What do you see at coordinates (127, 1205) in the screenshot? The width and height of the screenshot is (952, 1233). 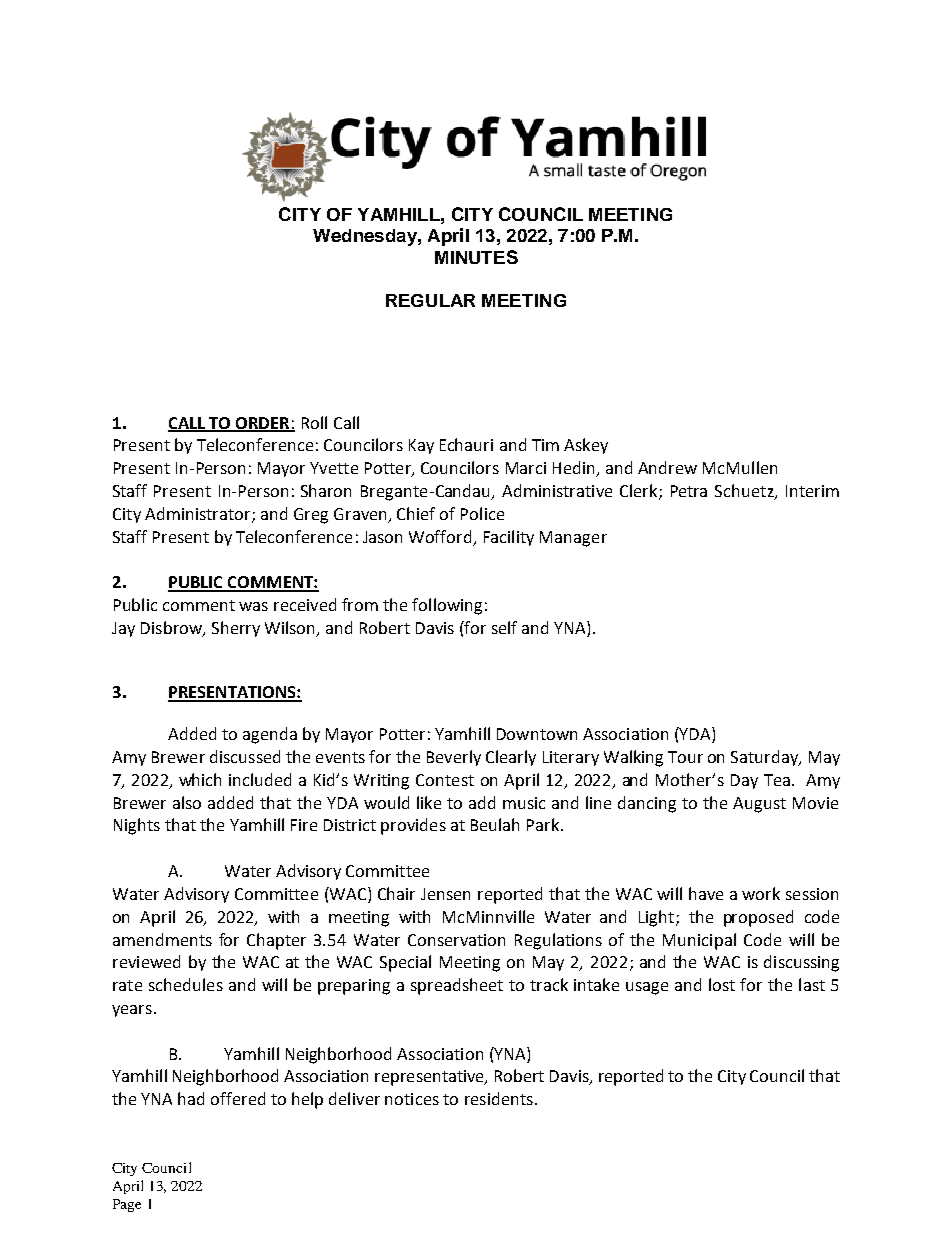 I see `Page` at bounding box center [127, 1205].
